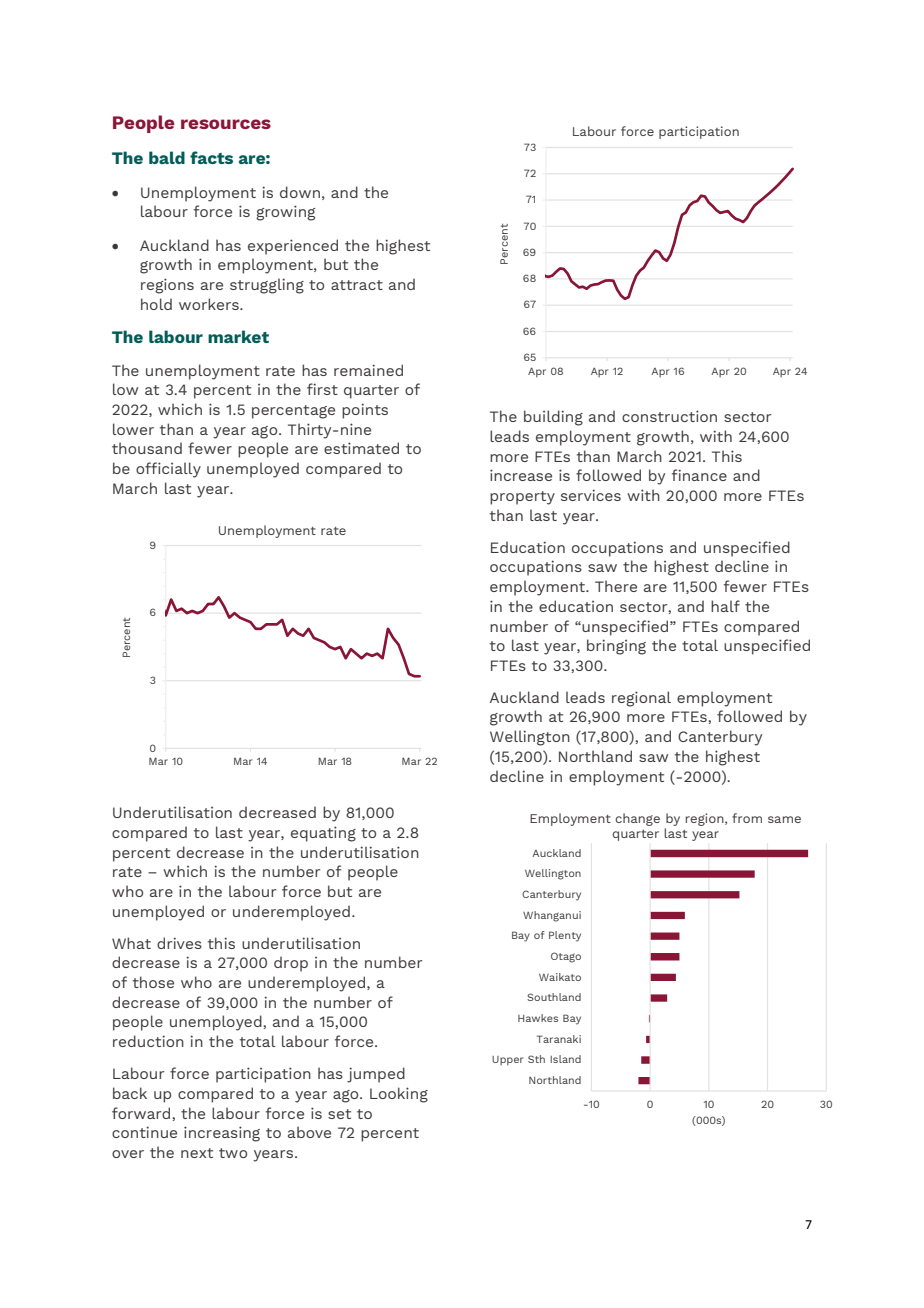 The height and width of the image is (1308, 924). Describe the element at coordinates (616, 647) in the image. I see `bringing` at that location.
